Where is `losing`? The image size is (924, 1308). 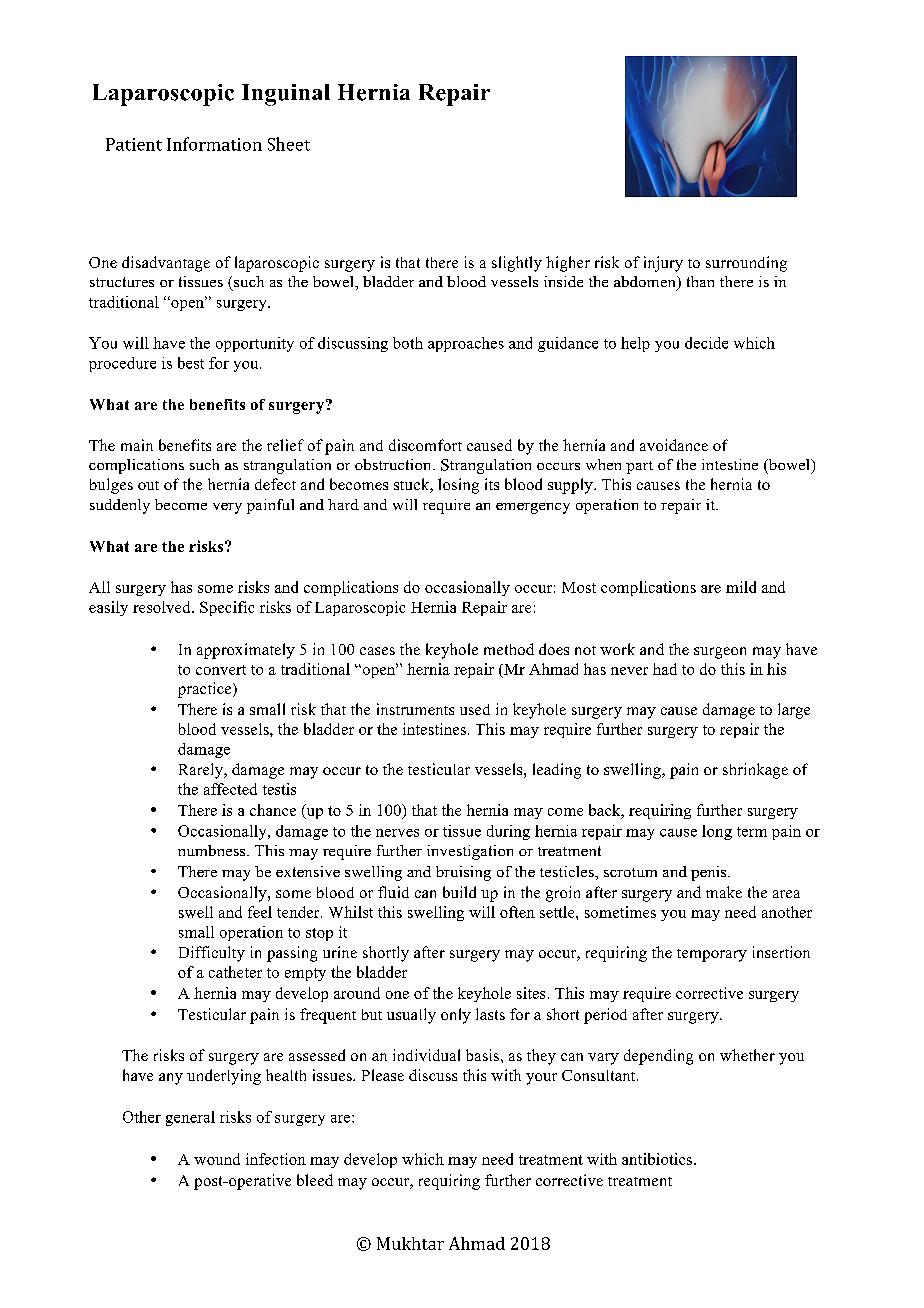 losing is located at coordinates (458, 486).
